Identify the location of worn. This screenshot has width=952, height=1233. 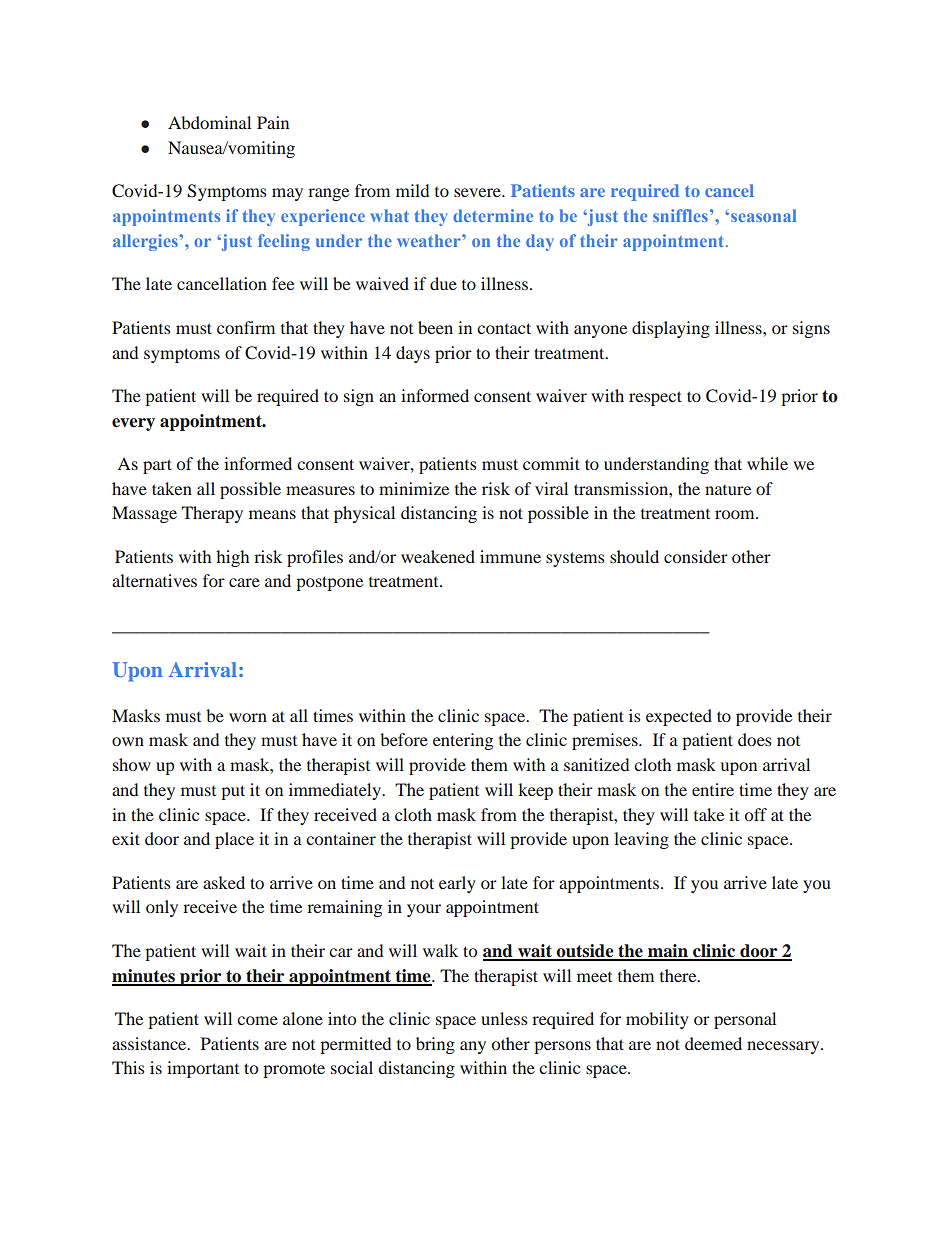
(248, 717).
